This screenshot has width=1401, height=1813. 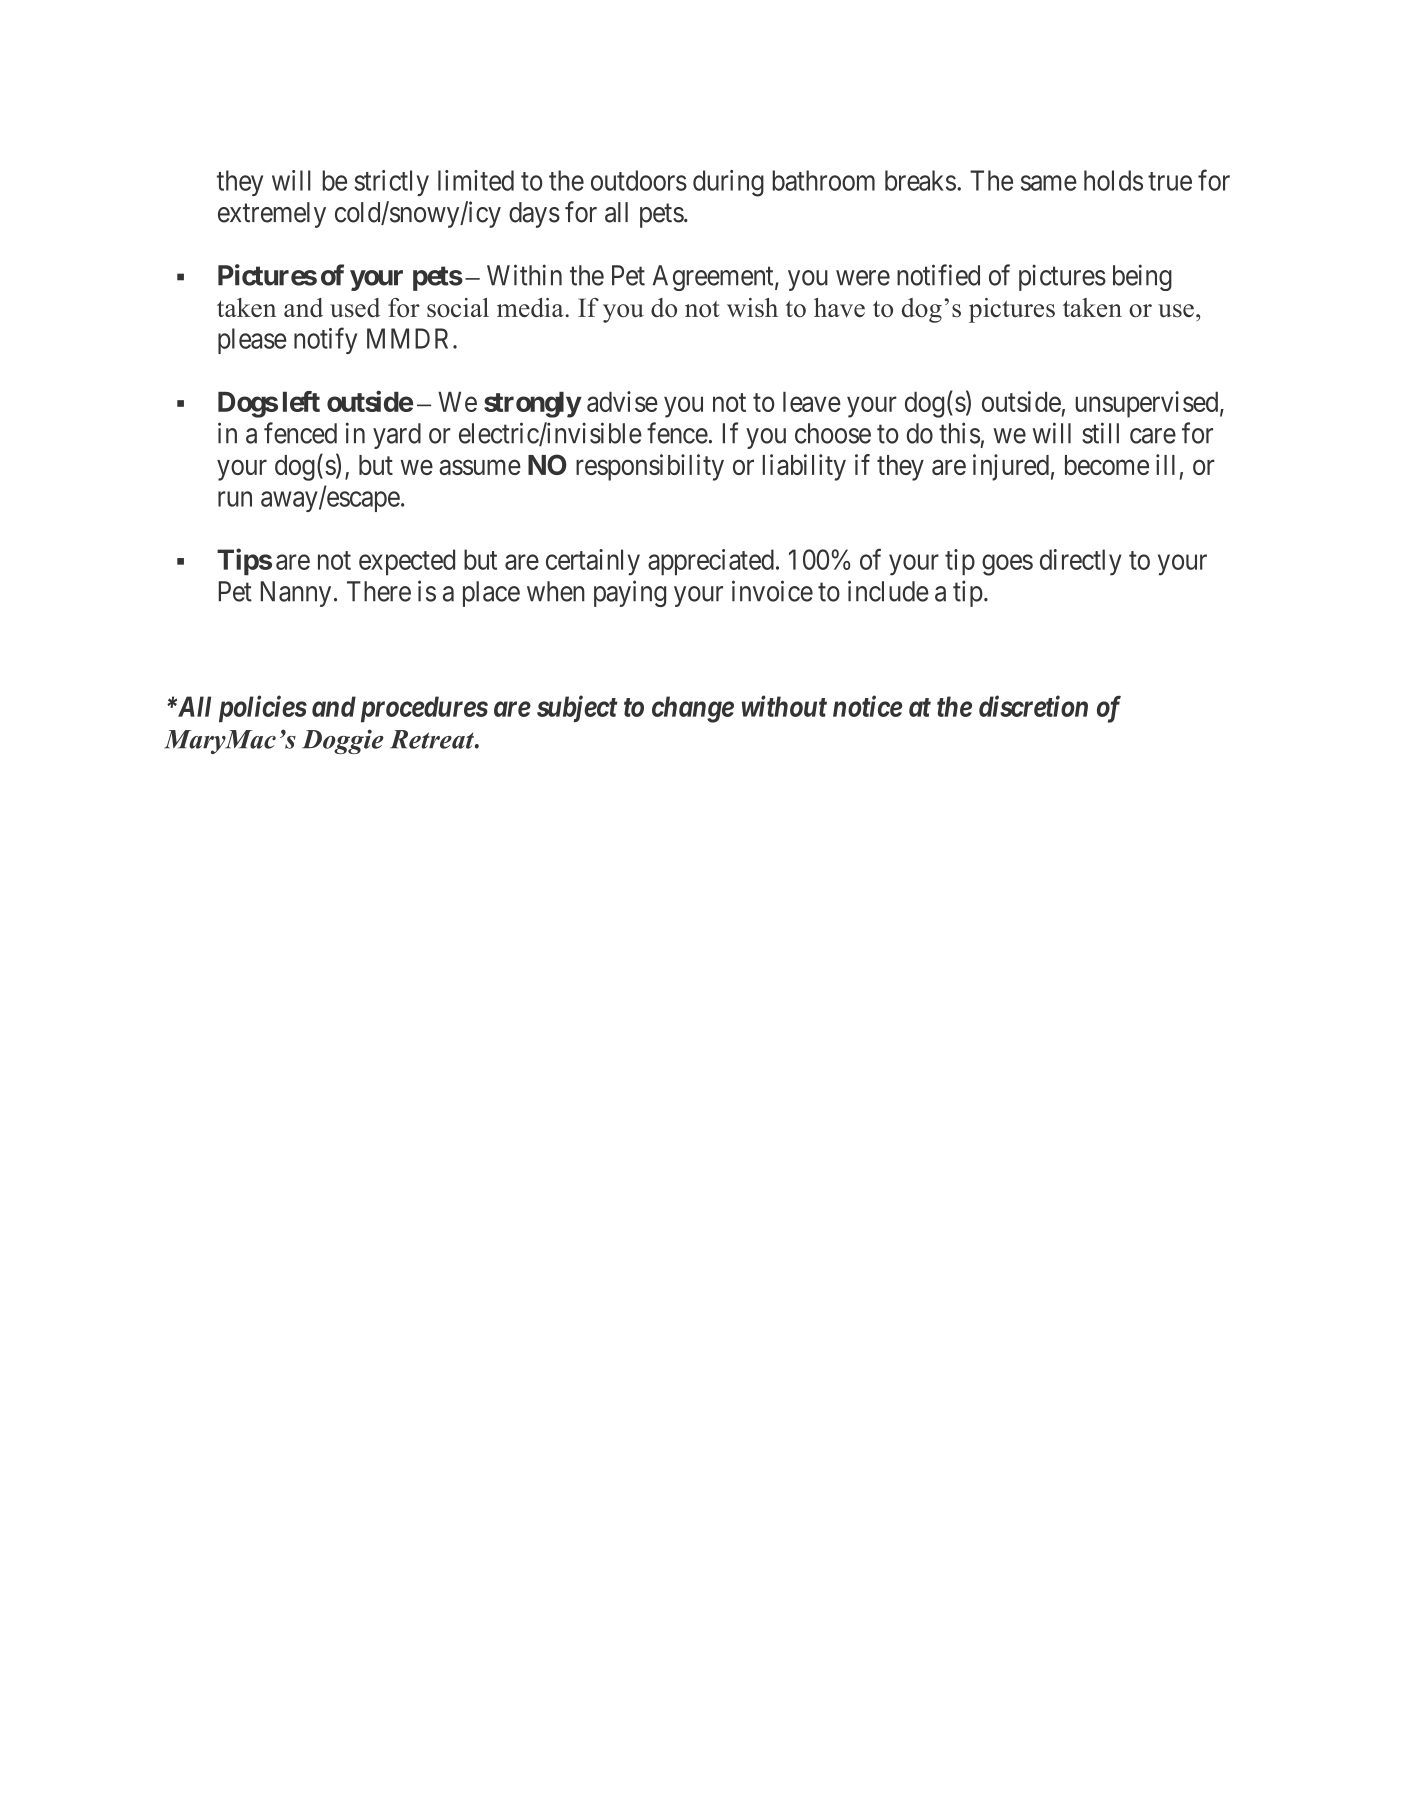 I want to click on being, so click(x=1142, y=277).
